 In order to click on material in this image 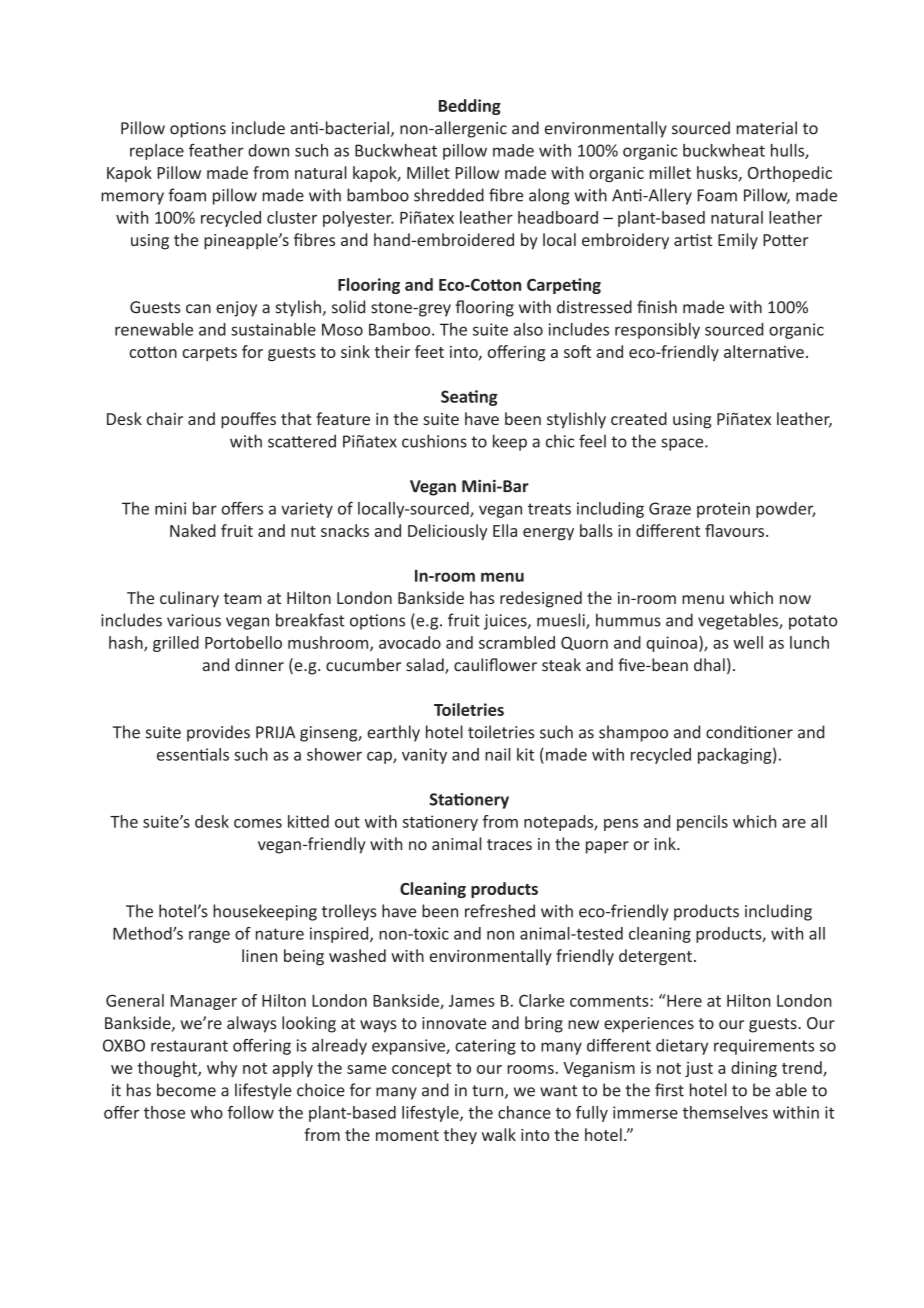, I will do `click(767, 128)`.
